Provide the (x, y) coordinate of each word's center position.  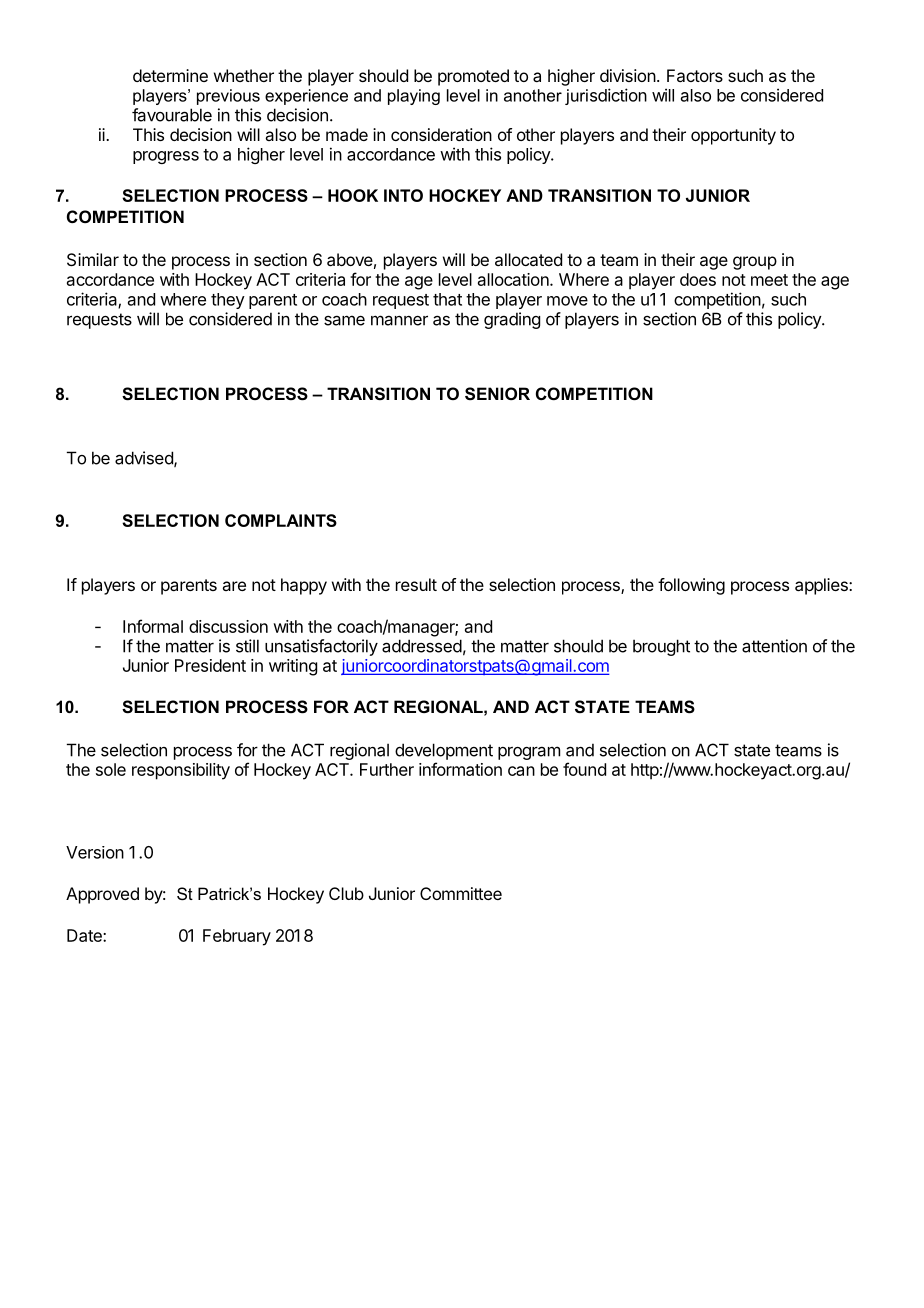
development (444, 751)
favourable (172, 115)
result (416, 584)
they (228, 301)
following (691, 586)
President (210, 665)
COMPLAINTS (281, 520)
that (447, 299)
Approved (102, 895)
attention (774, 646)
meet (769, 280)
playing (414, 97)
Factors (695, 75)
